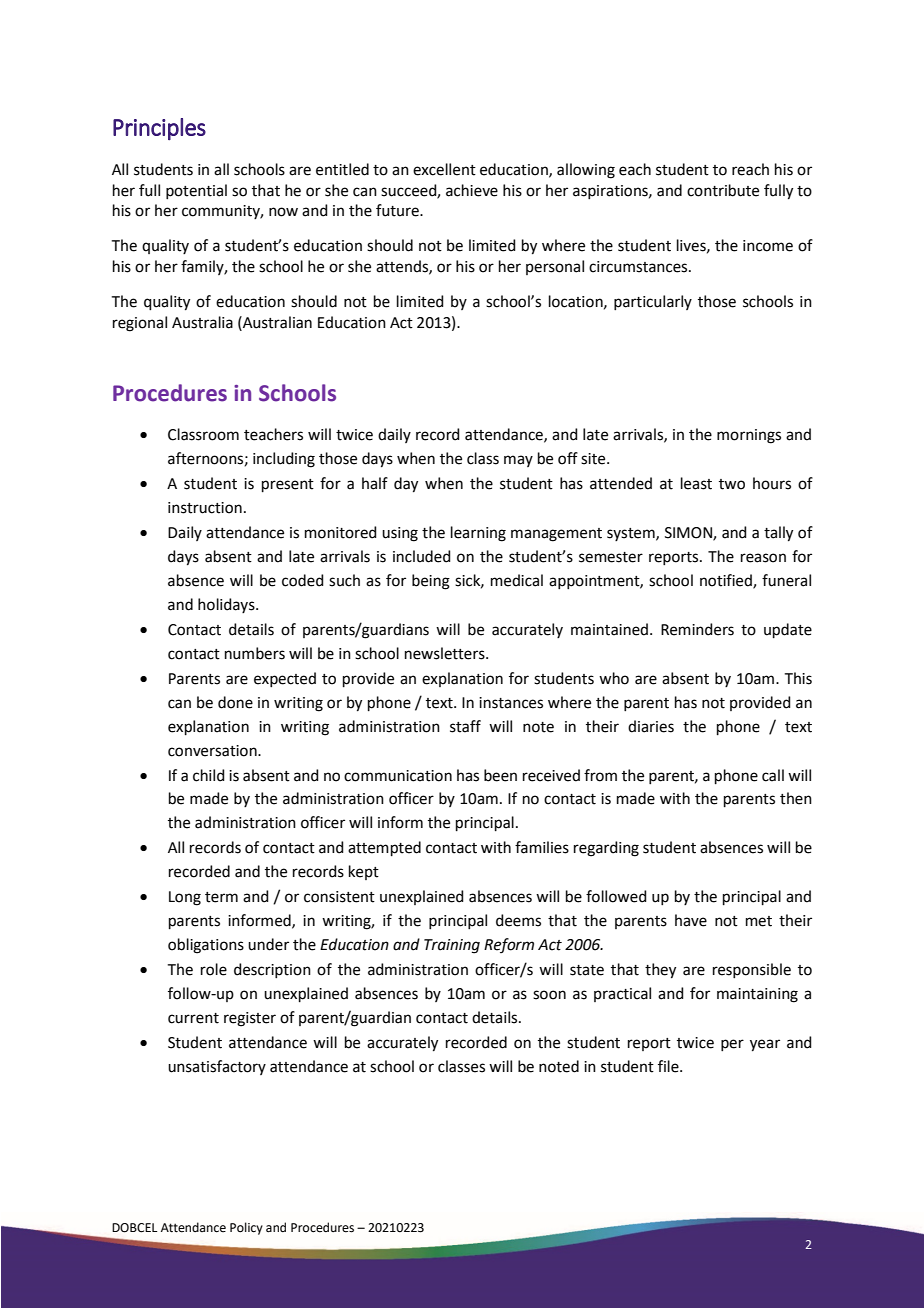 This document has width=924, height=1308. Describe the element at coordinates (452, 946) in the document. I see `Training` at that location.
